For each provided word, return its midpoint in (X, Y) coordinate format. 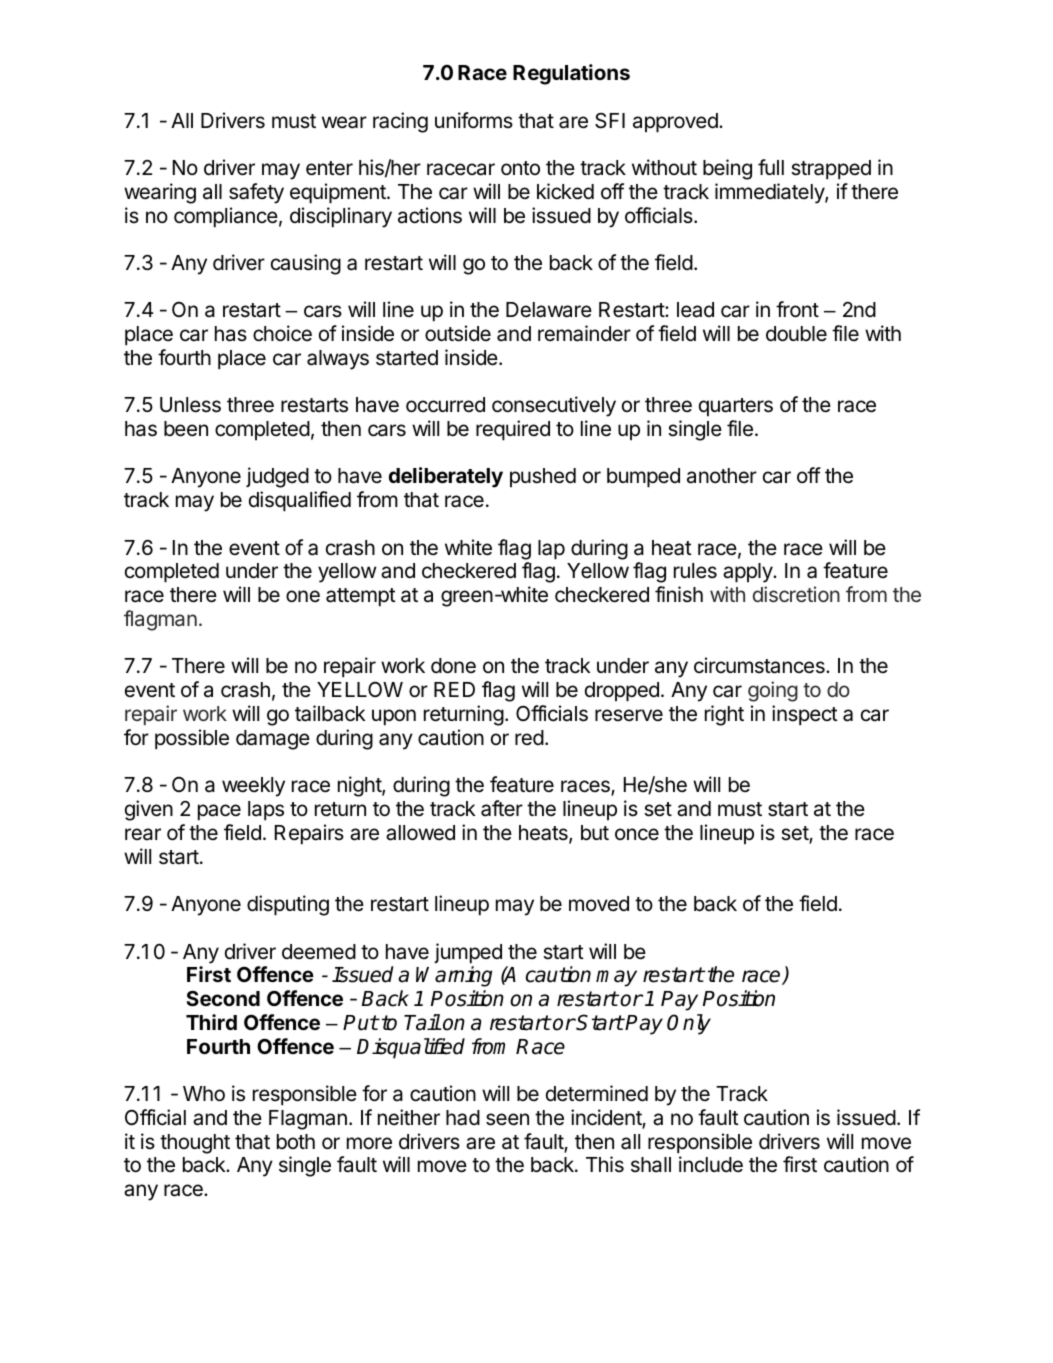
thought (195, 1144)
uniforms (474, 120)
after (502, 808)
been (186, 429)
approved (676, 123)
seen (507, 1119)
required (513, 430)
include (711, 1164)
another (722, 476)
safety (256, 193)
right (724, 715)
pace (219, 812)
